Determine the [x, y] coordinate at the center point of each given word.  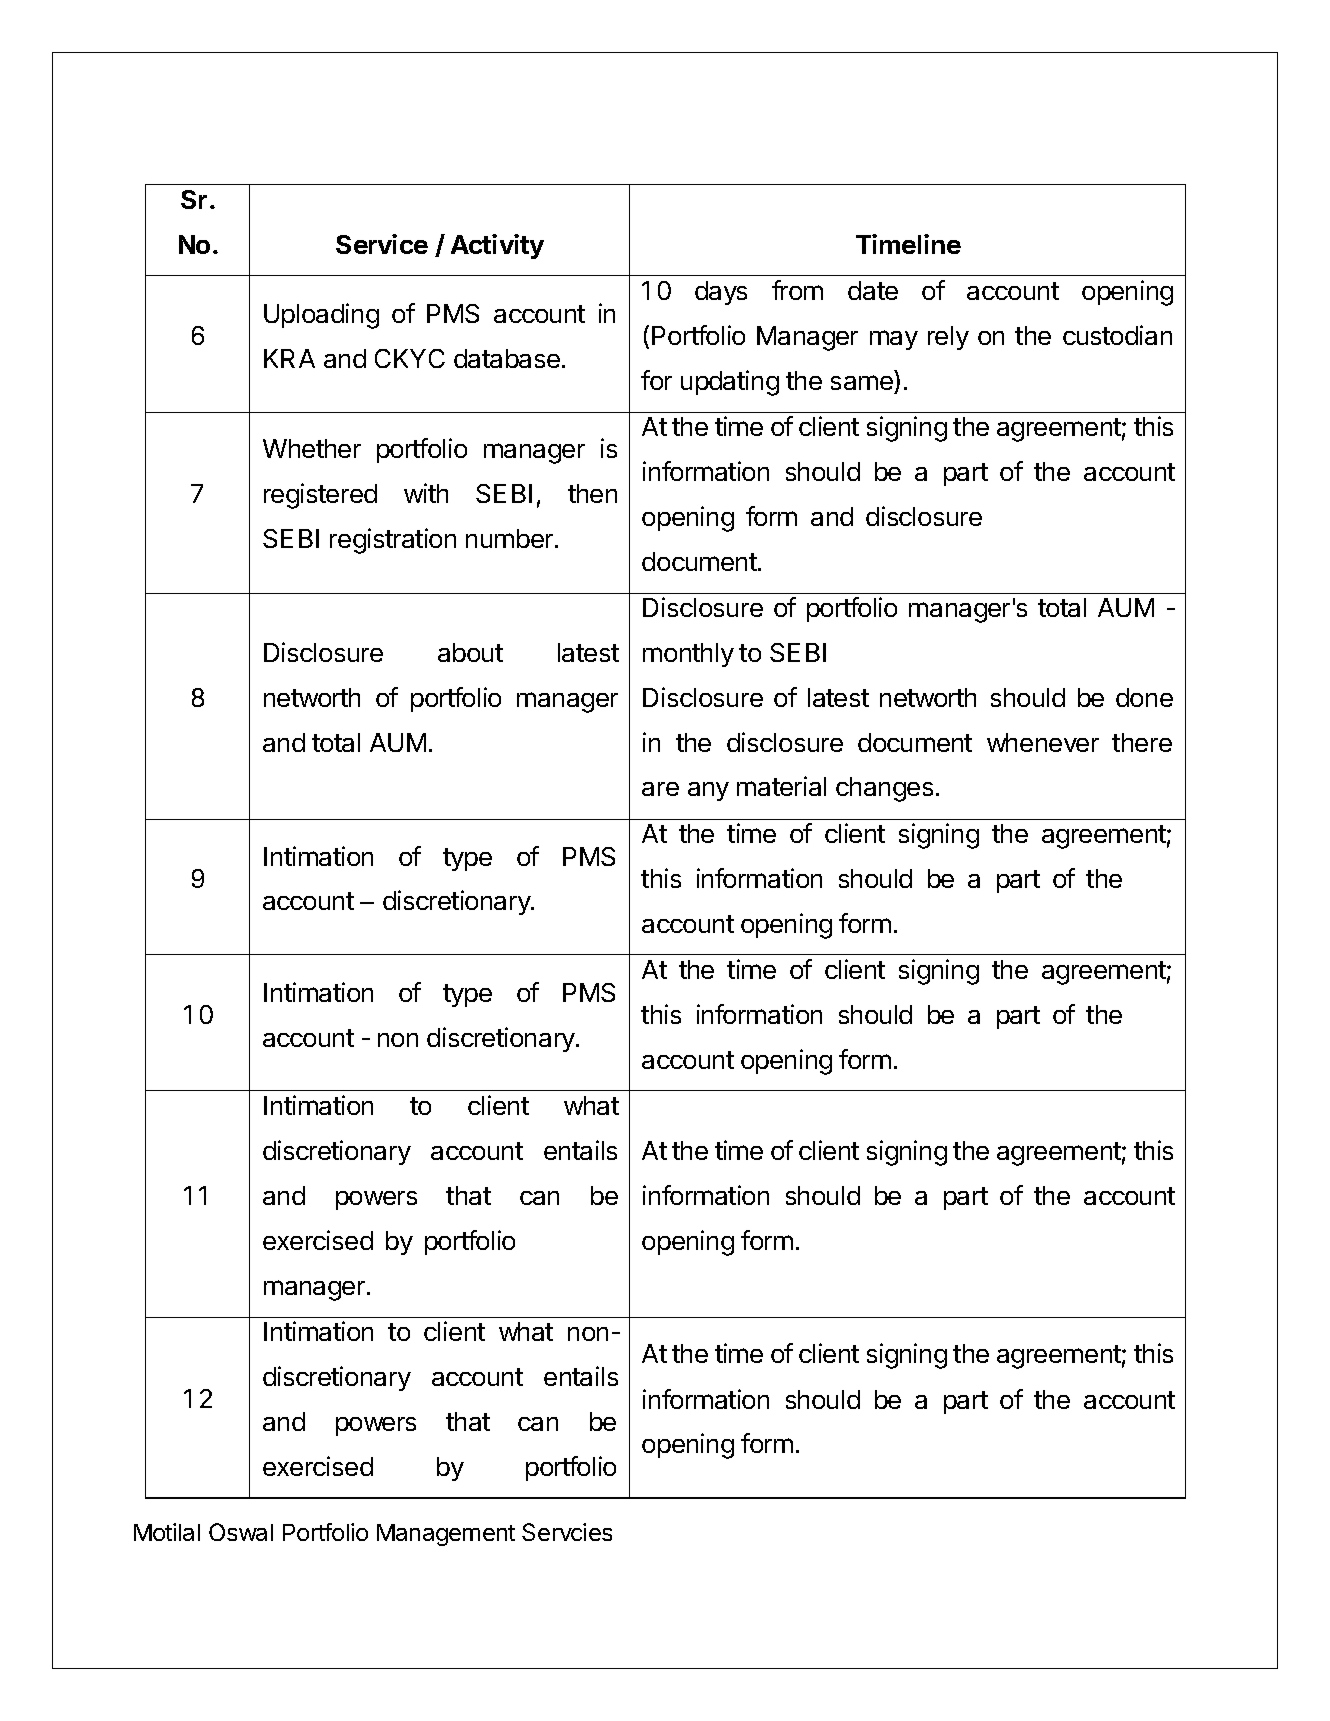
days [721, 293]
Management [446, 1535]
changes [884, 789]
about [470, 652]
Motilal [167, 1532]
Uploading [321, 316]
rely [948, 338]
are [660, 789]
